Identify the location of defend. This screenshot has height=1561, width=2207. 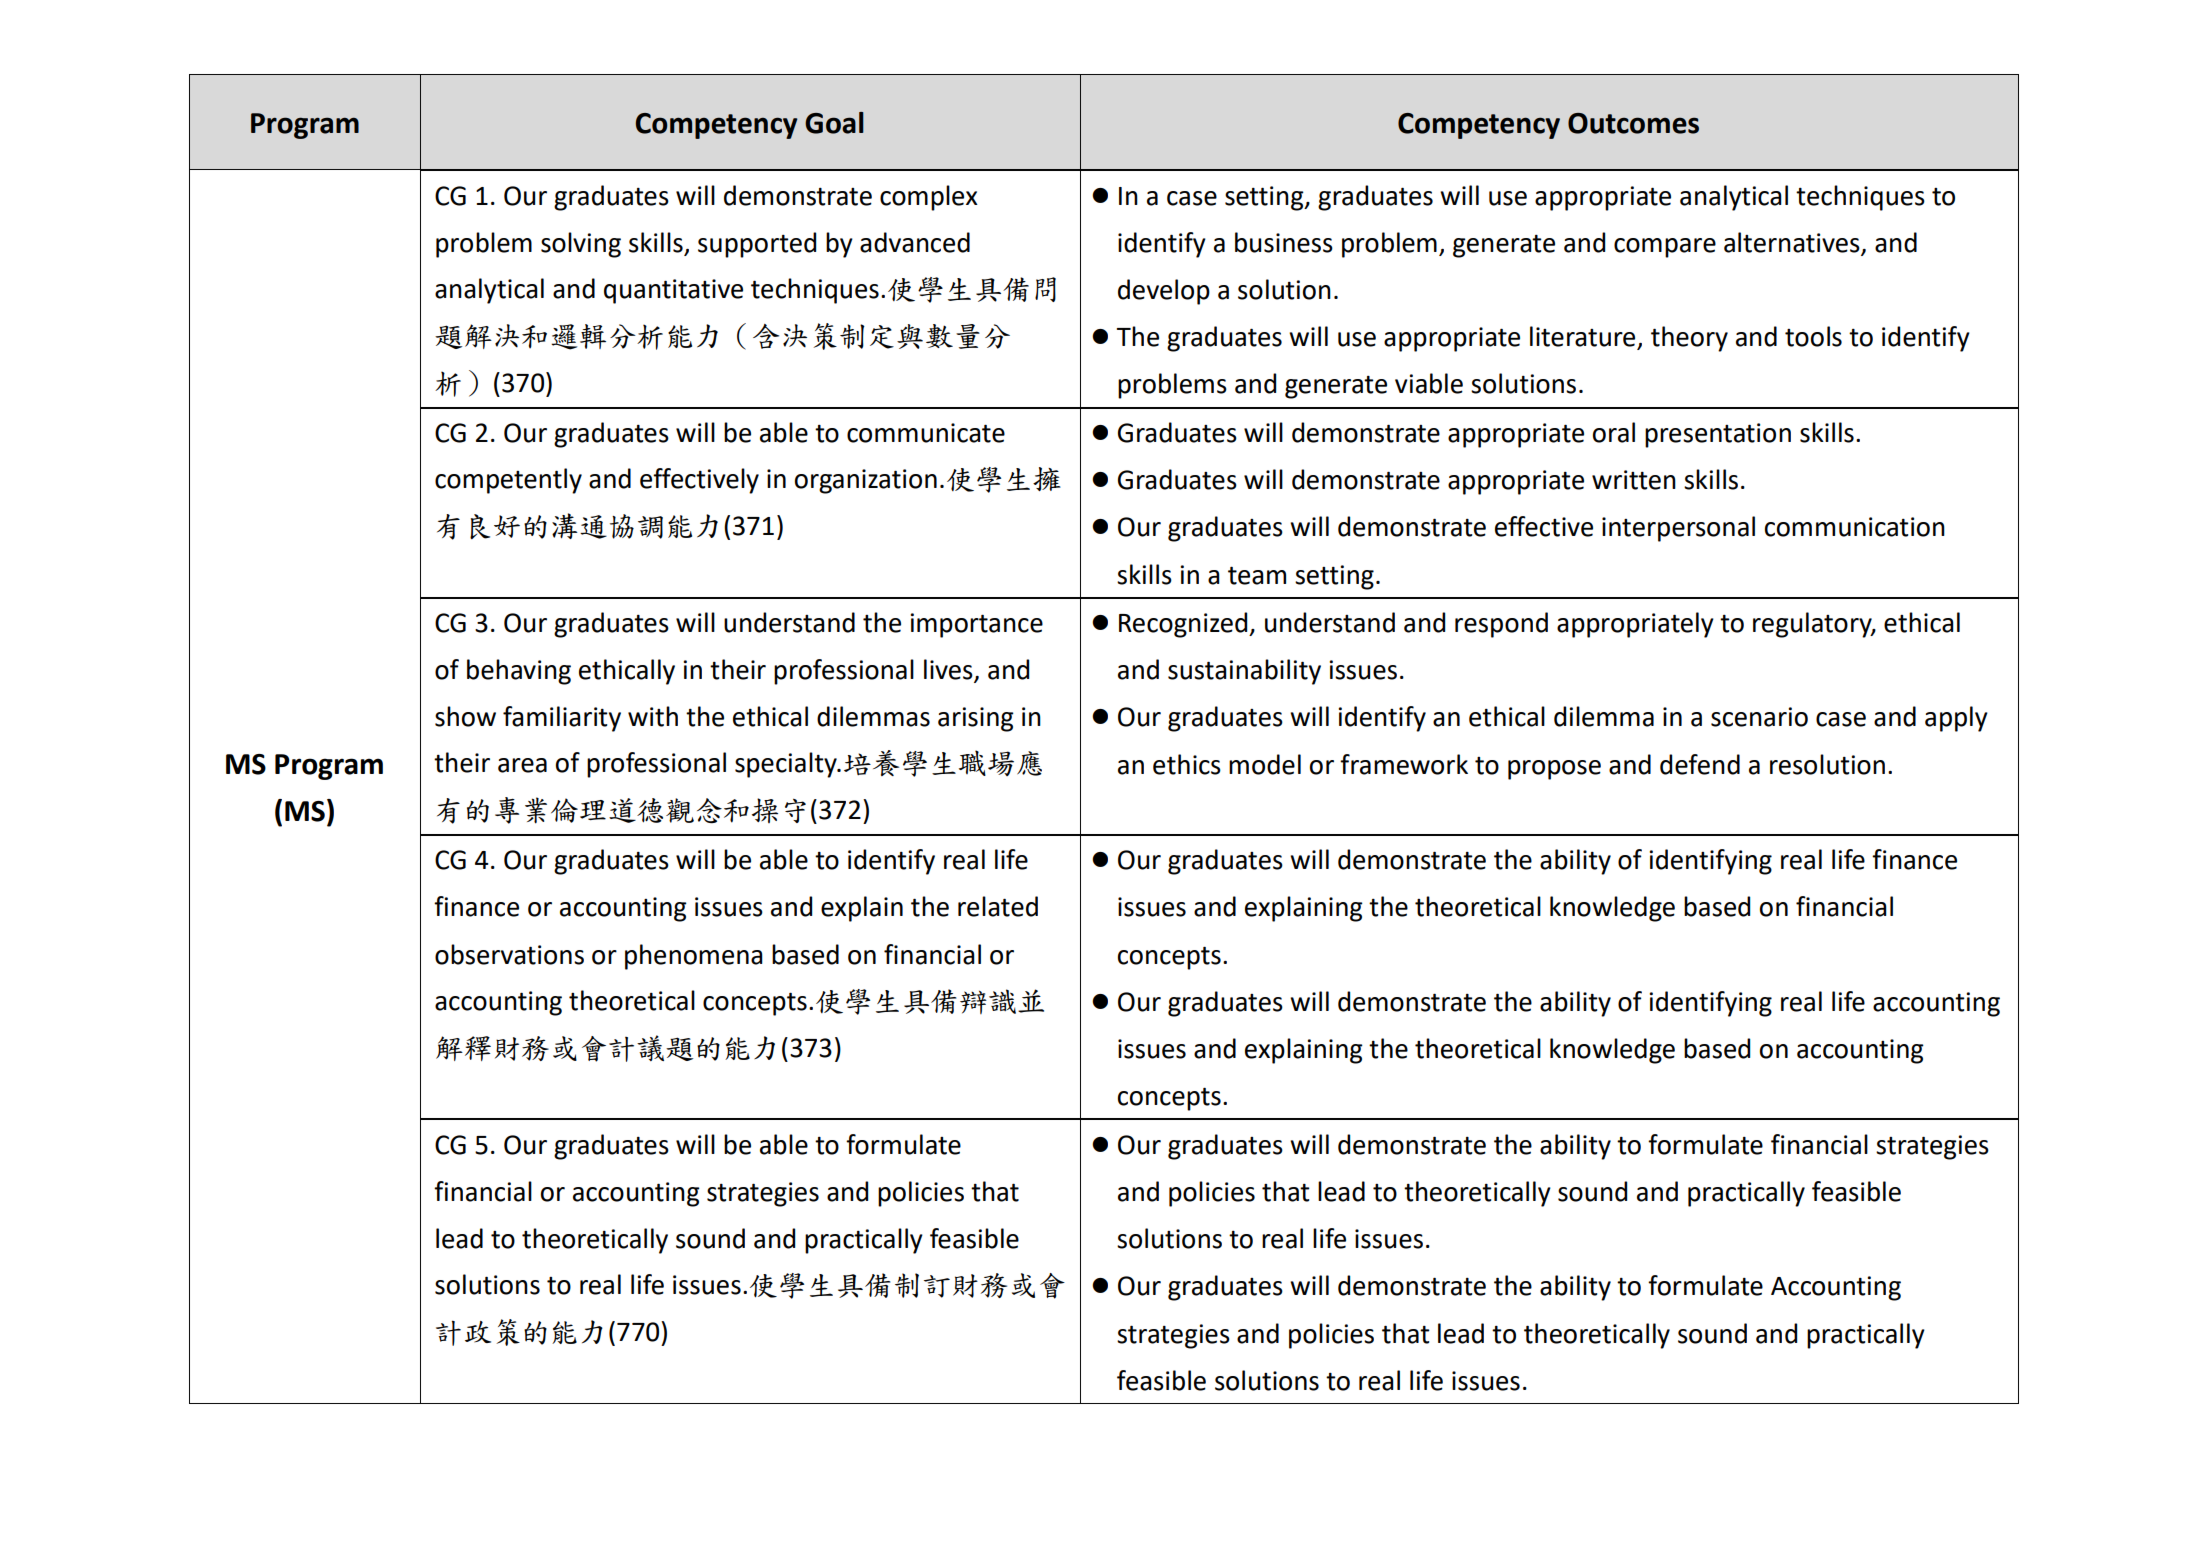
(1700, 764).
